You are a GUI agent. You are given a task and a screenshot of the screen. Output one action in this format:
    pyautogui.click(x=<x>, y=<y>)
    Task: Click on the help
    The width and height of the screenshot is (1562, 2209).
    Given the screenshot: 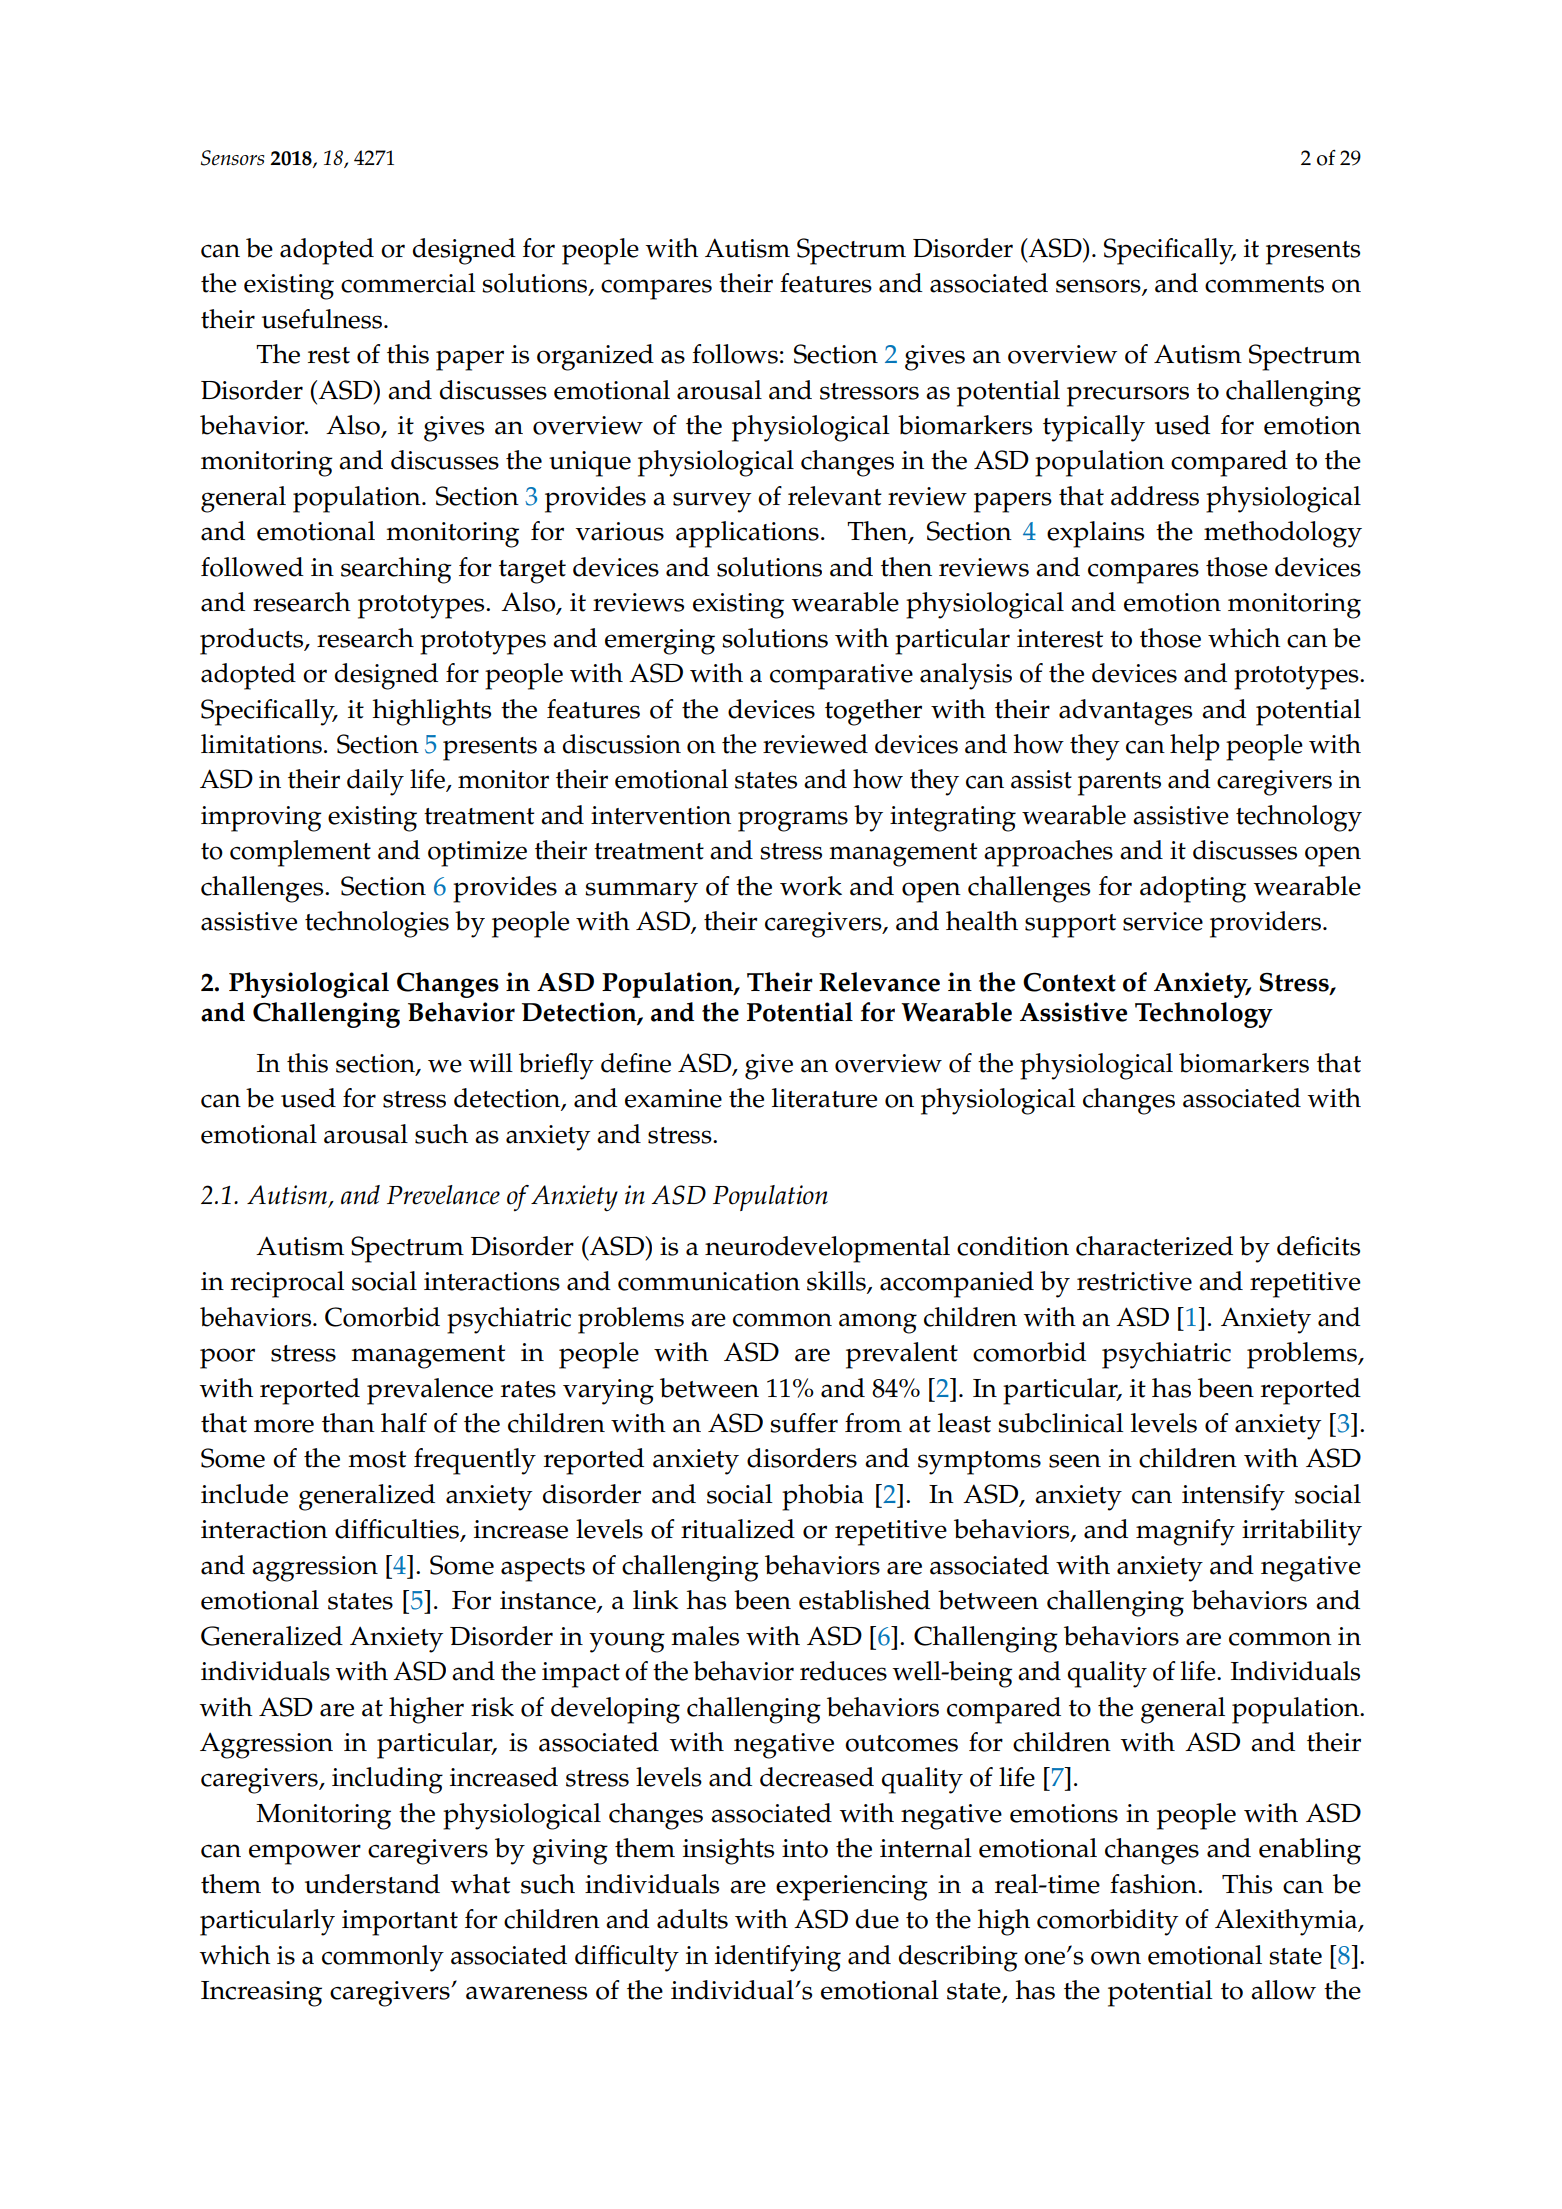 What is the action you would take?
    pyautogui.click(x=1195, y=747)
